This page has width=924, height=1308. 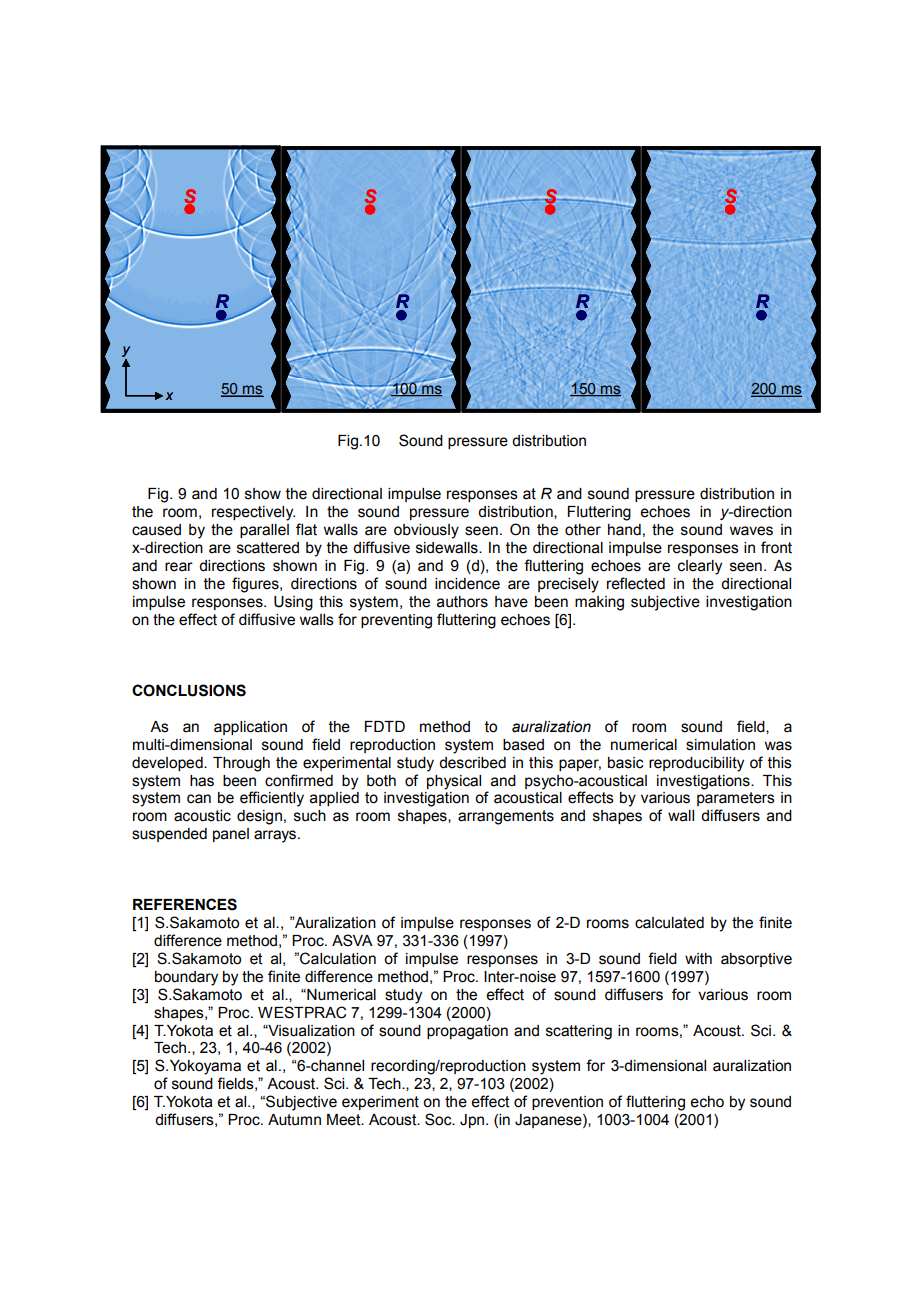 I want to click on parallel, so click(x=264, y=531).
